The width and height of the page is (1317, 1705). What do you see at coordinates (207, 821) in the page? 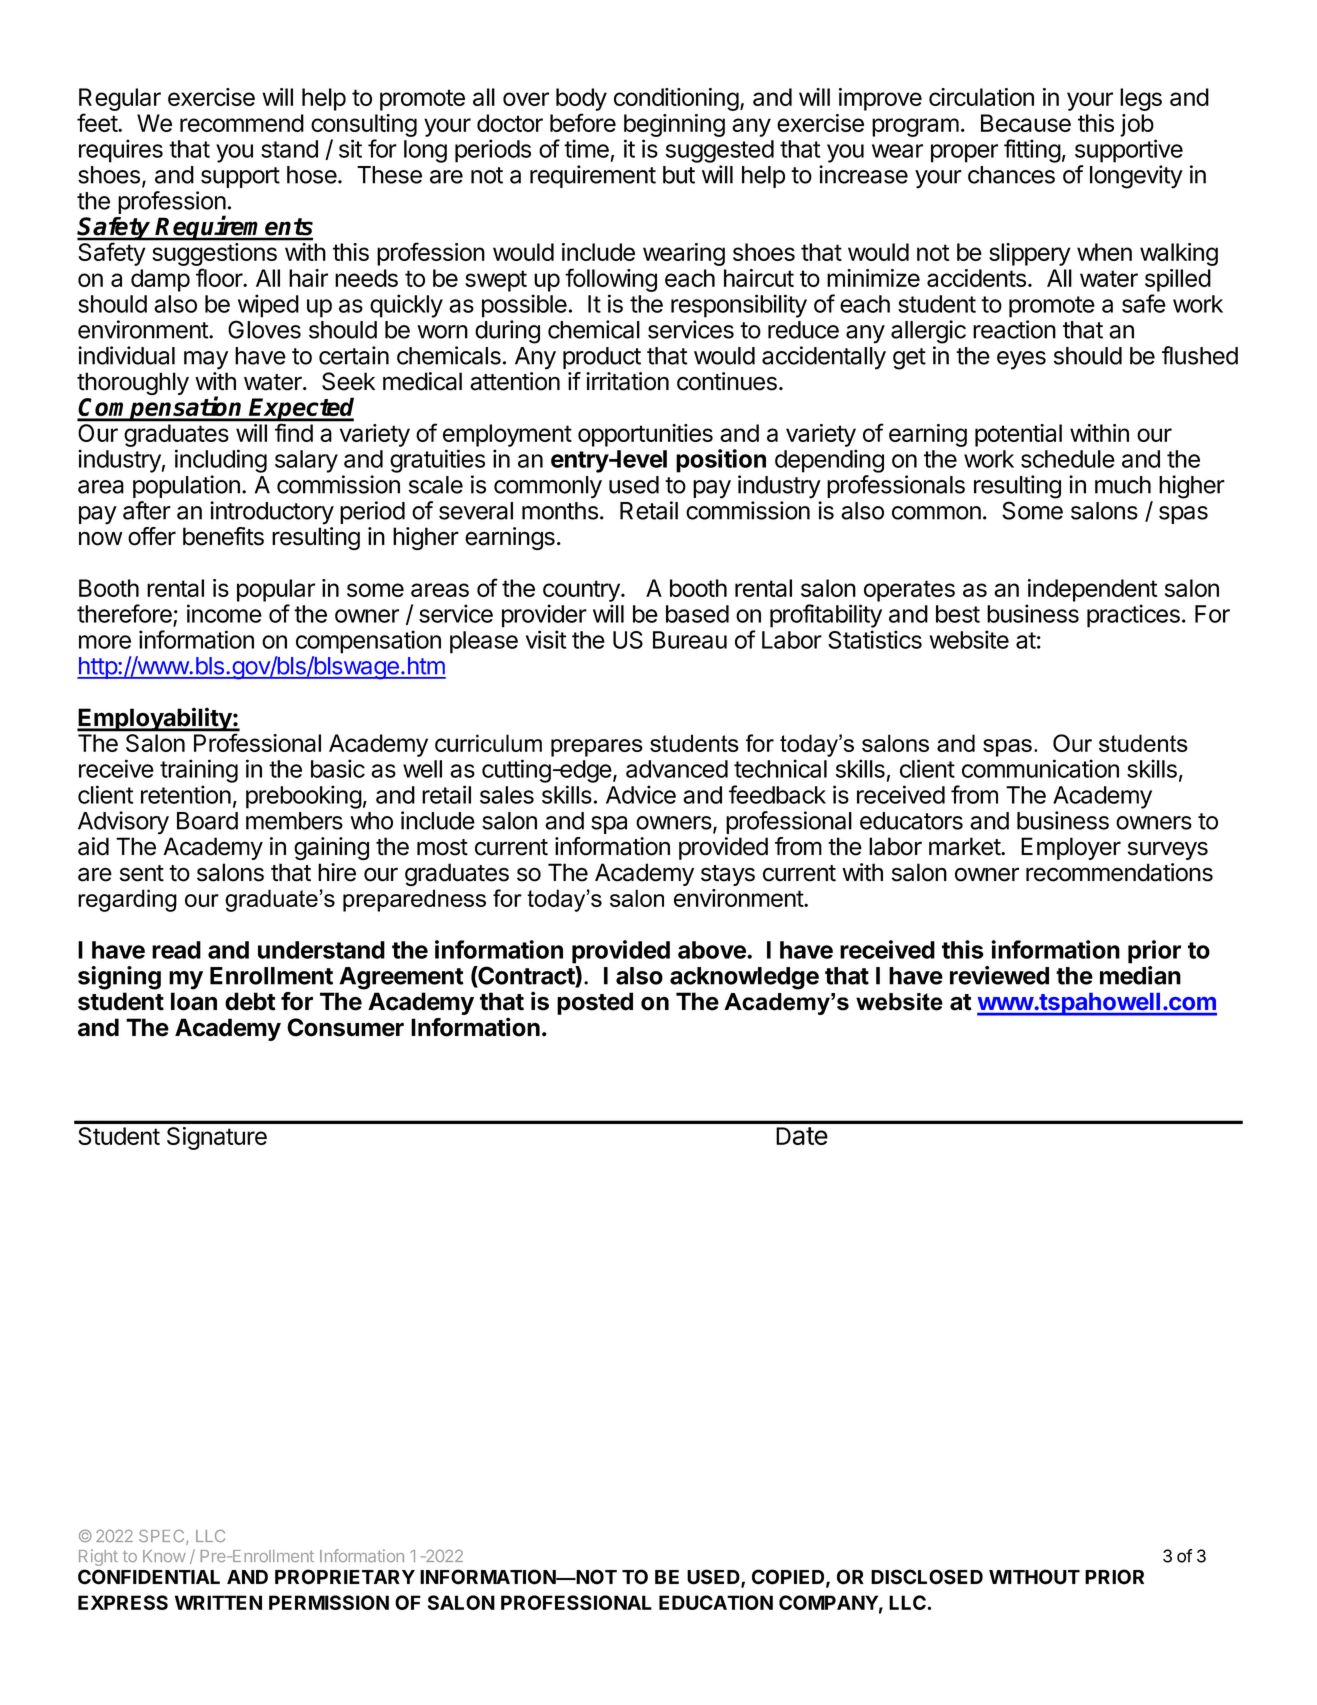
I see `Board` at bounding box center [207, 821].
